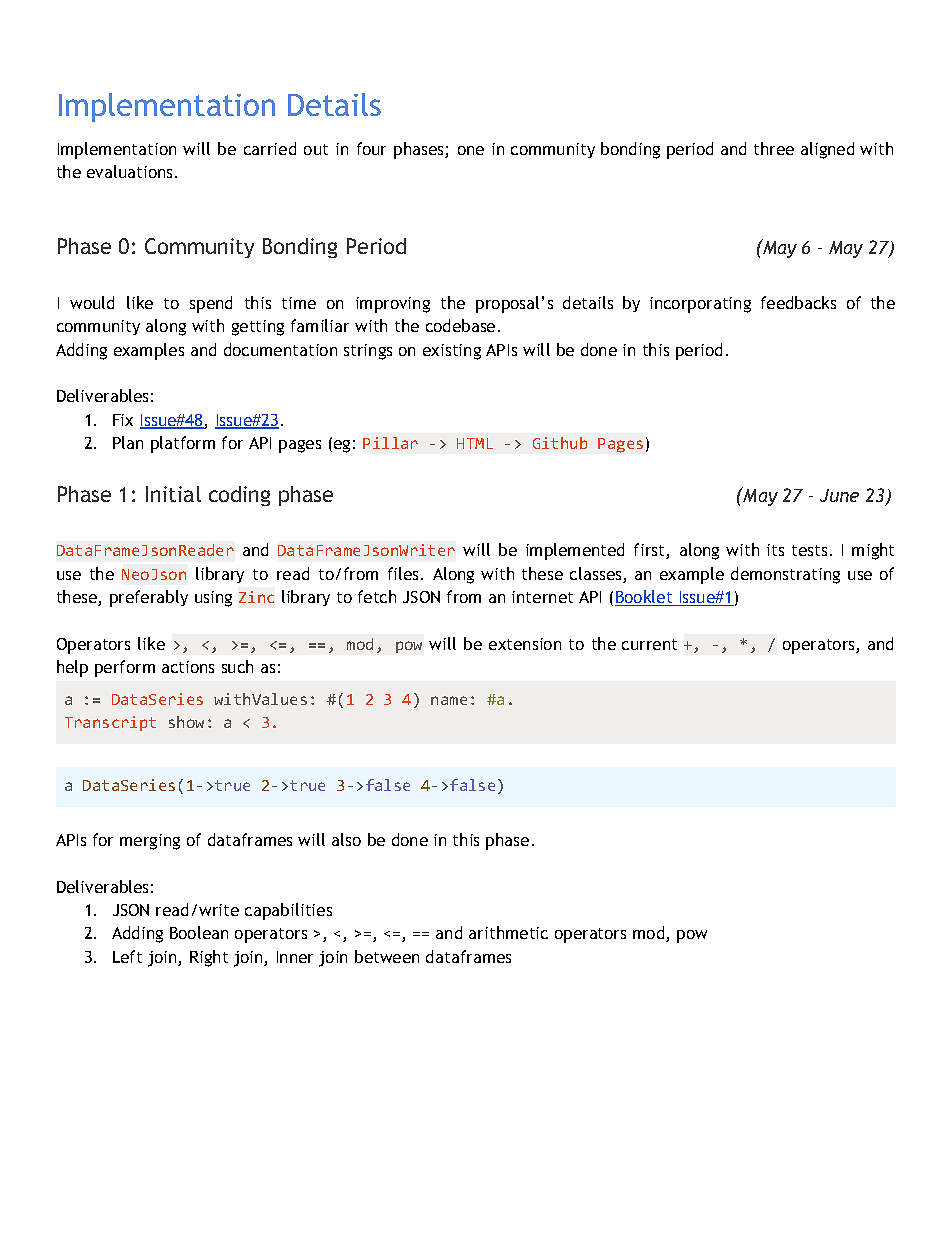  I want to click on Boolean, so click(199, 932).
